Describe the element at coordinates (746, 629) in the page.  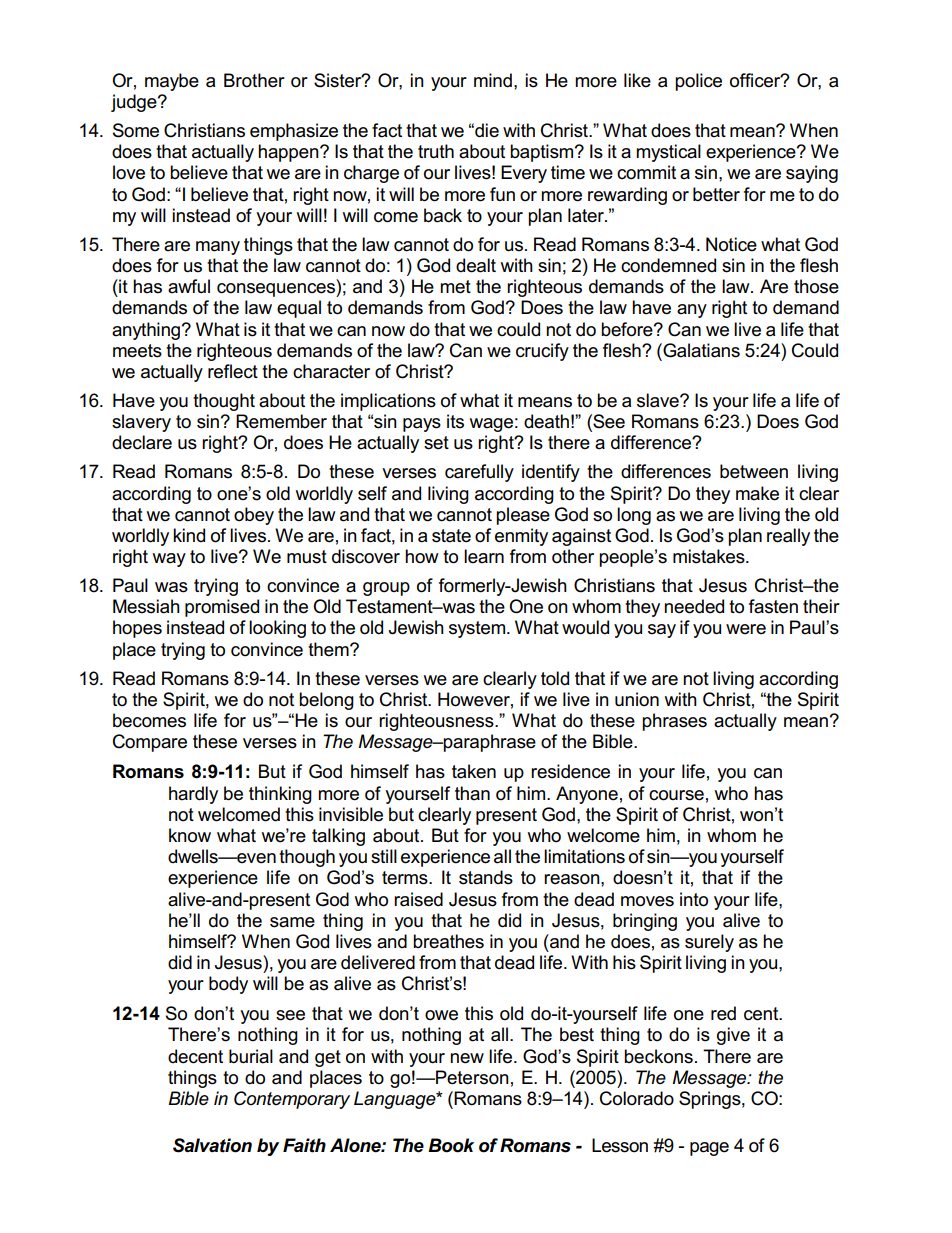
I see `were` at that location.
